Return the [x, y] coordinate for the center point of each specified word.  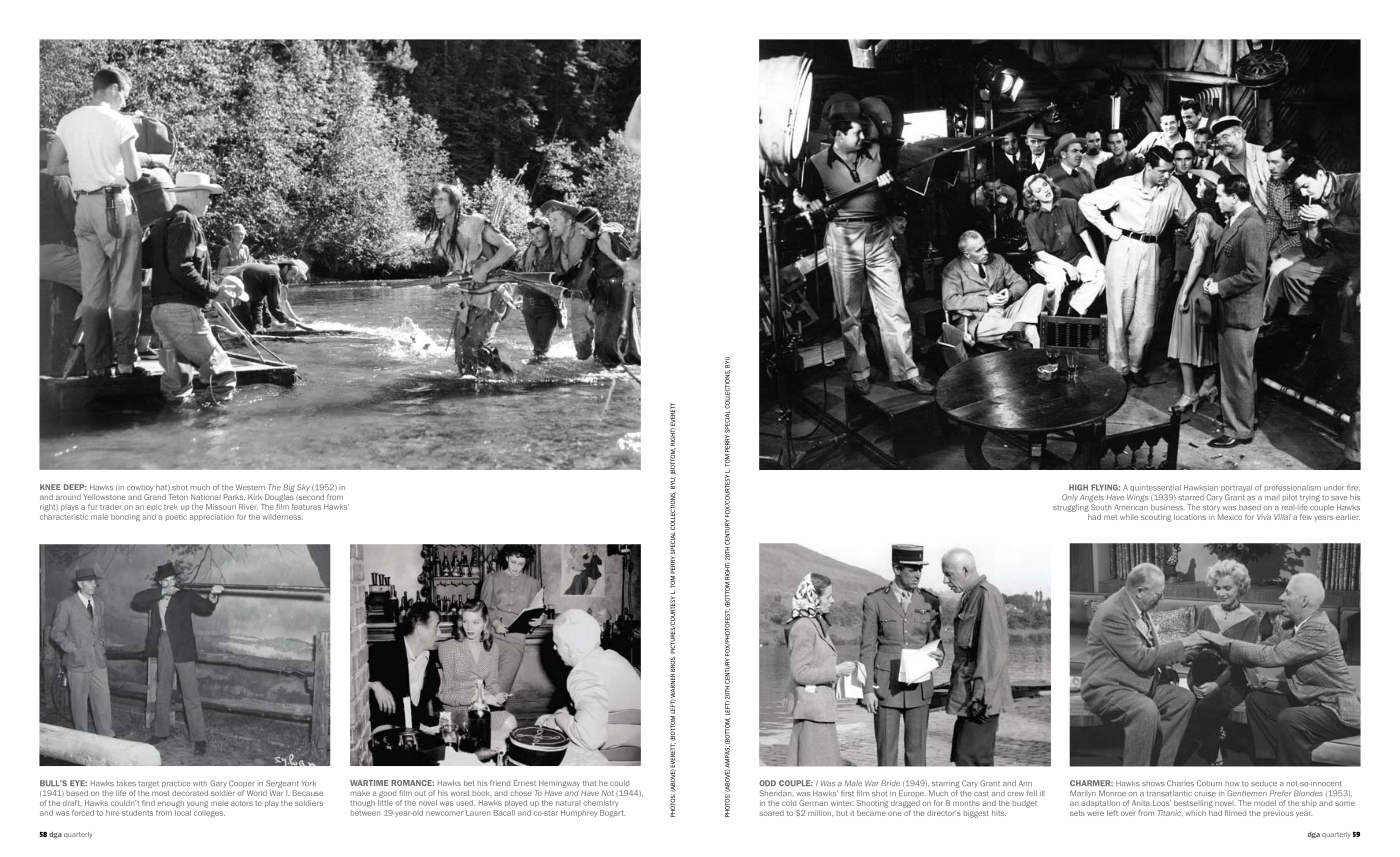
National [206, 497]
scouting [1156, 518]
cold [789, 803]
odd [767, 783]
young [197, 804]
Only [1070, 498]
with [200, 783]
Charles [1180, 783]
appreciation [211, 517]
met [1110, 517]
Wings [1137, 498]
